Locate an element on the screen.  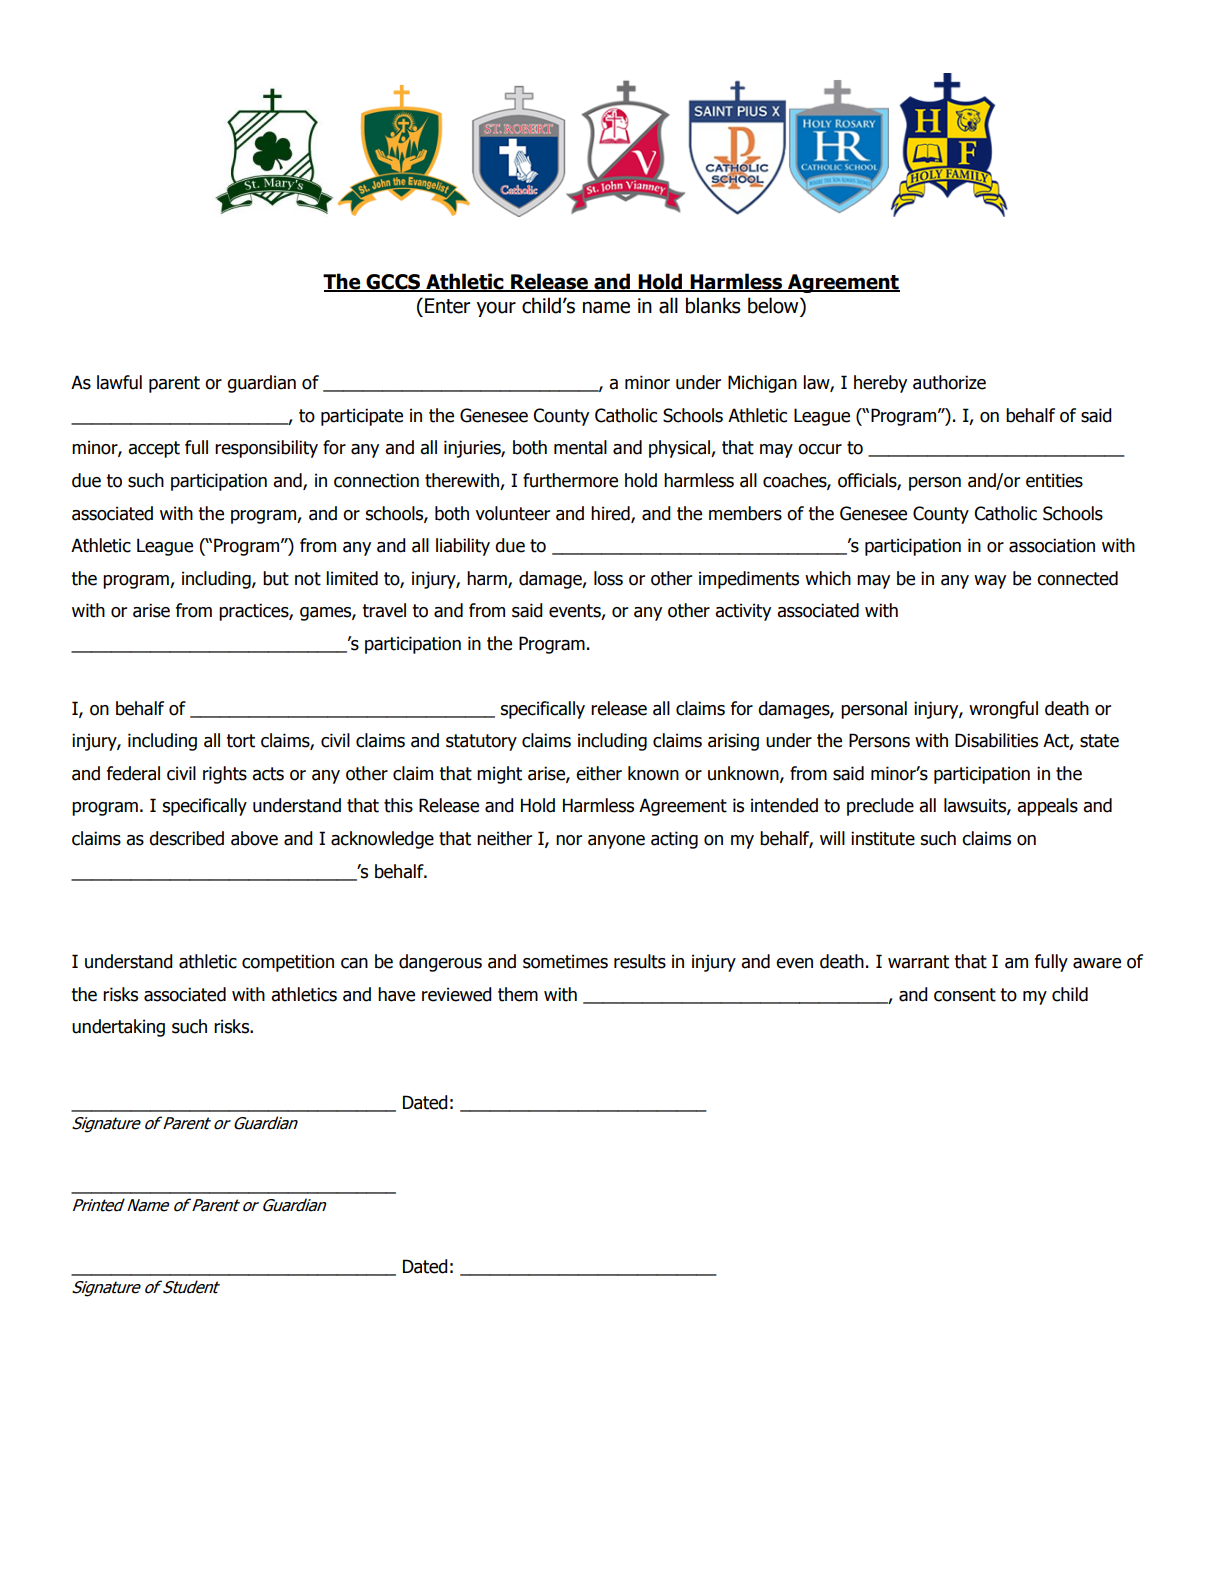
competition is located at coordinates (288, 963).
